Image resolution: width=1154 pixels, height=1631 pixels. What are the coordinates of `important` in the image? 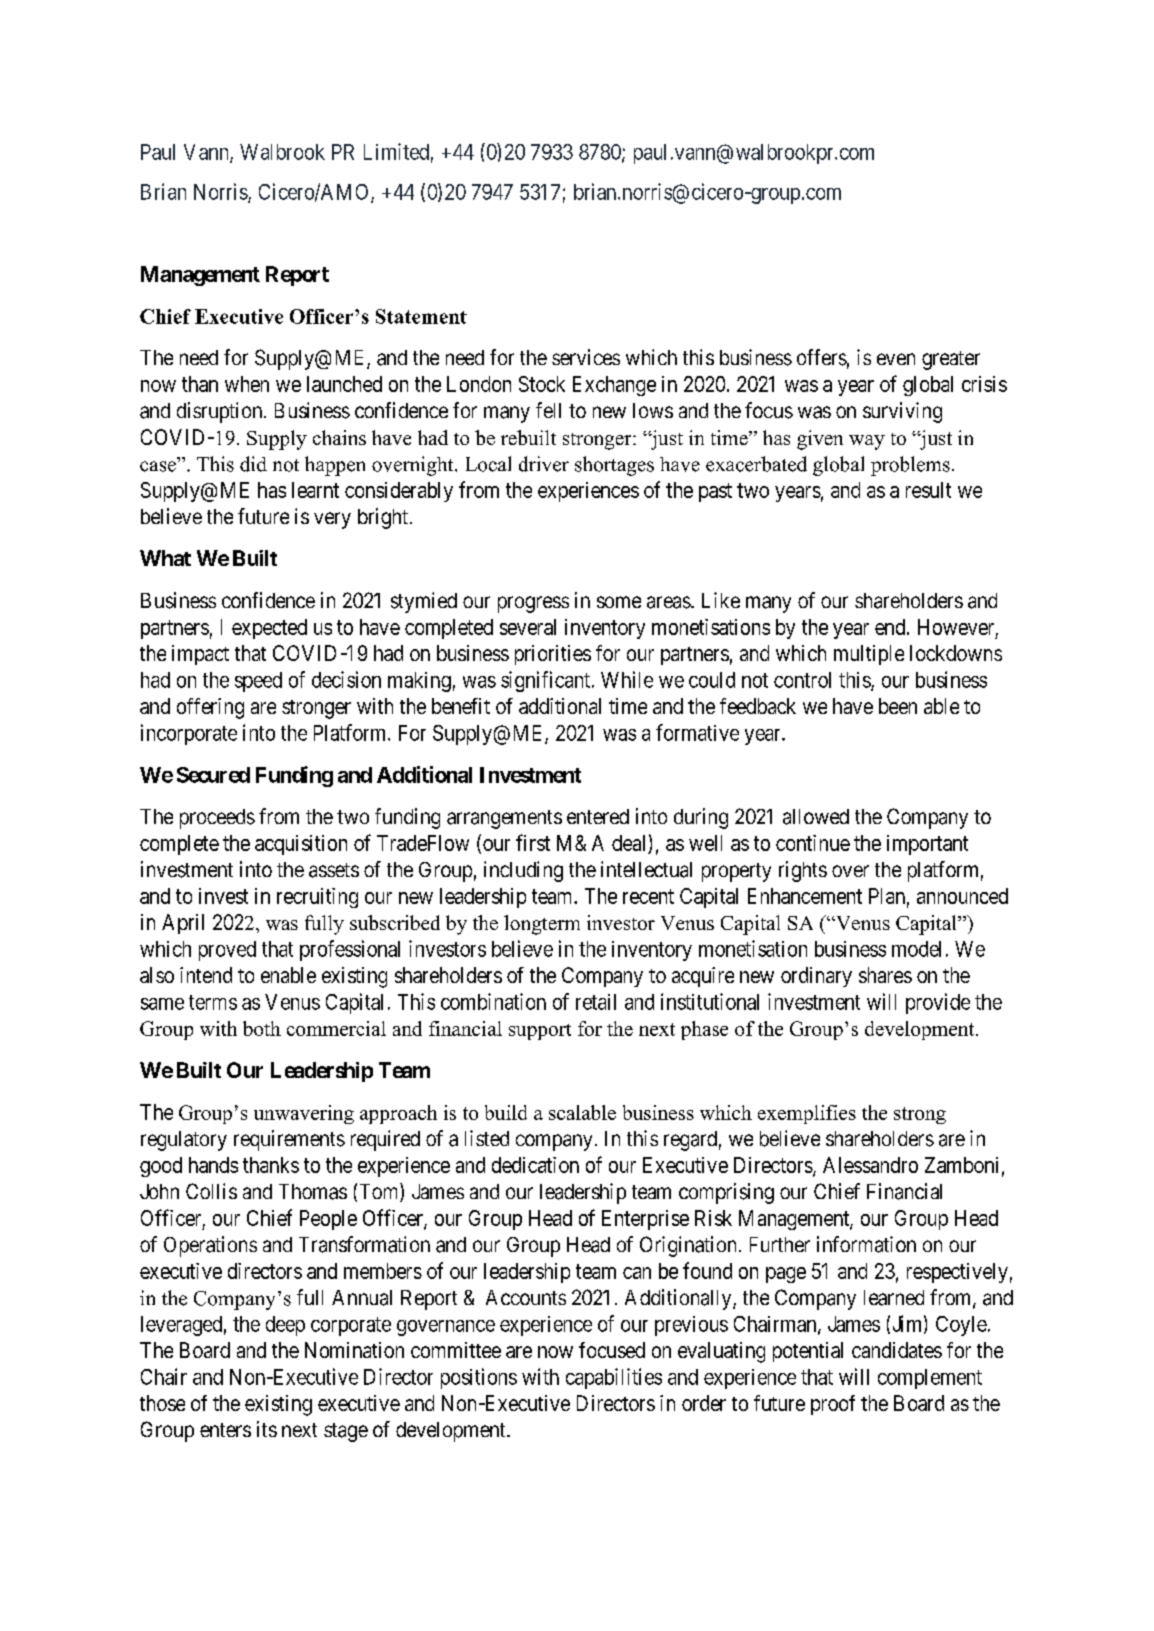 It's located at (927, 845).
